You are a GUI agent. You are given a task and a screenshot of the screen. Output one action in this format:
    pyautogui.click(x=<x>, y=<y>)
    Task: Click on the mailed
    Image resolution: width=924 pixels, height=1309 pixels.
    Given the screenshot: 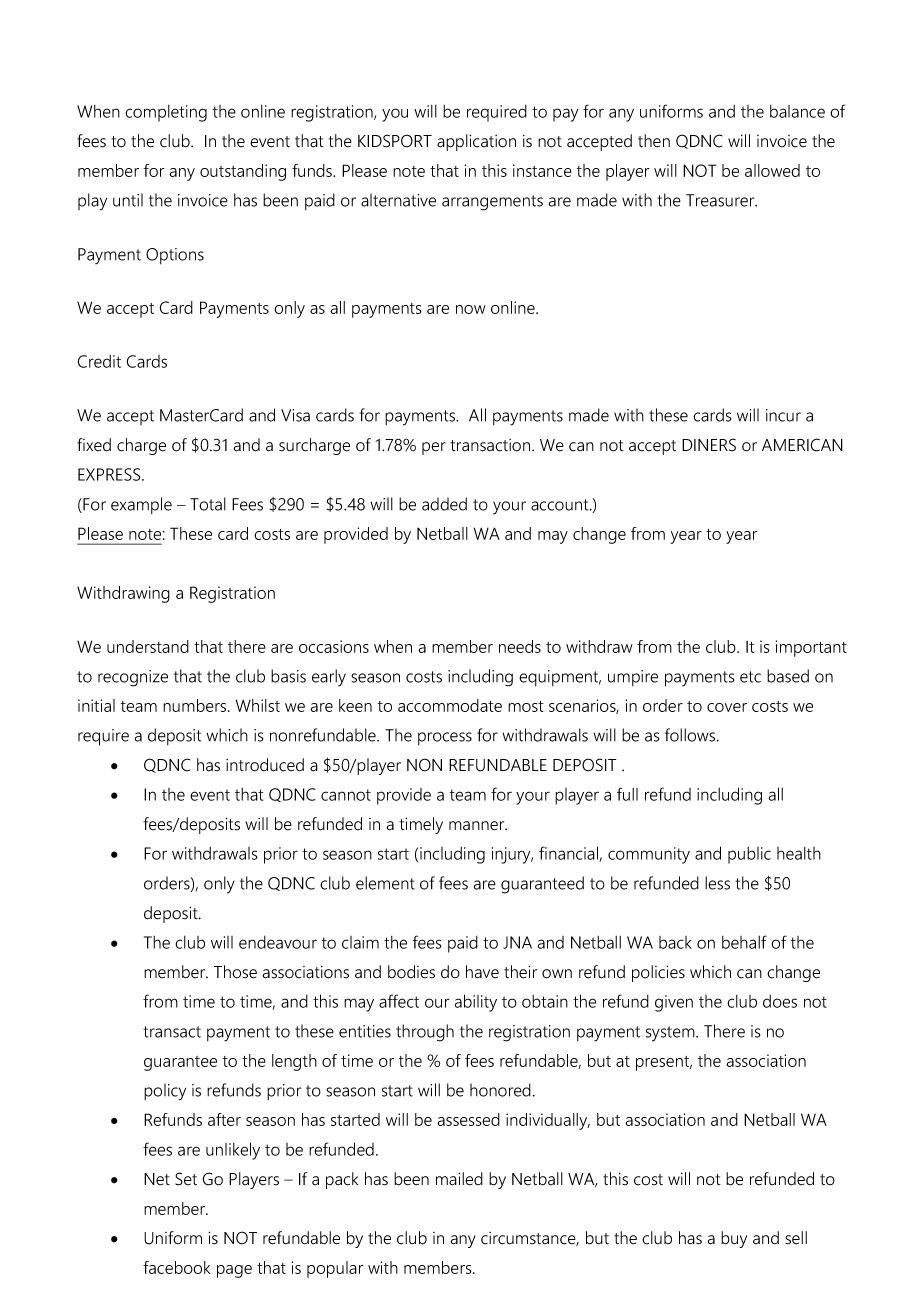 What is the action you would take?
    pyautogui.click(x=459, y=1179)
